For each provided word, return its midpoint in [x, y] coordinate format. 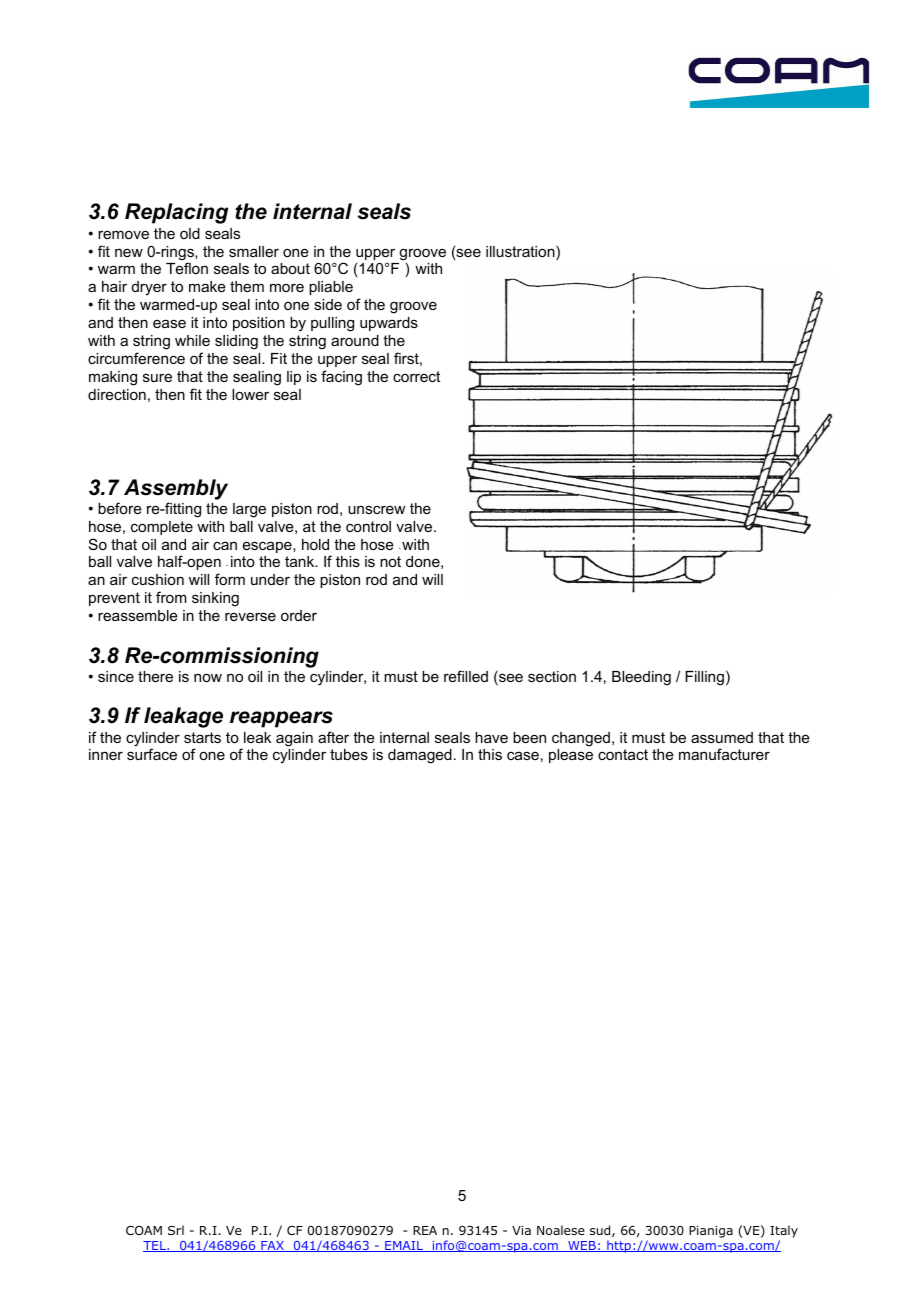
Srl [176, 1230]
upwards [389, 324]
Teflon [187, 268]
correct [416, 376]
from [171, 597]
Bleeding [641, 678]
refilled [466, 676]
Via [521, 1230]
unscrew [376, 509]
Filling [704, 678]
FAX [272, 1246]
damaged [420, 756]
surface [152, 754]
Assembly [176, 489]
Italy [784, 1231]
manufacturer [724, 754]
